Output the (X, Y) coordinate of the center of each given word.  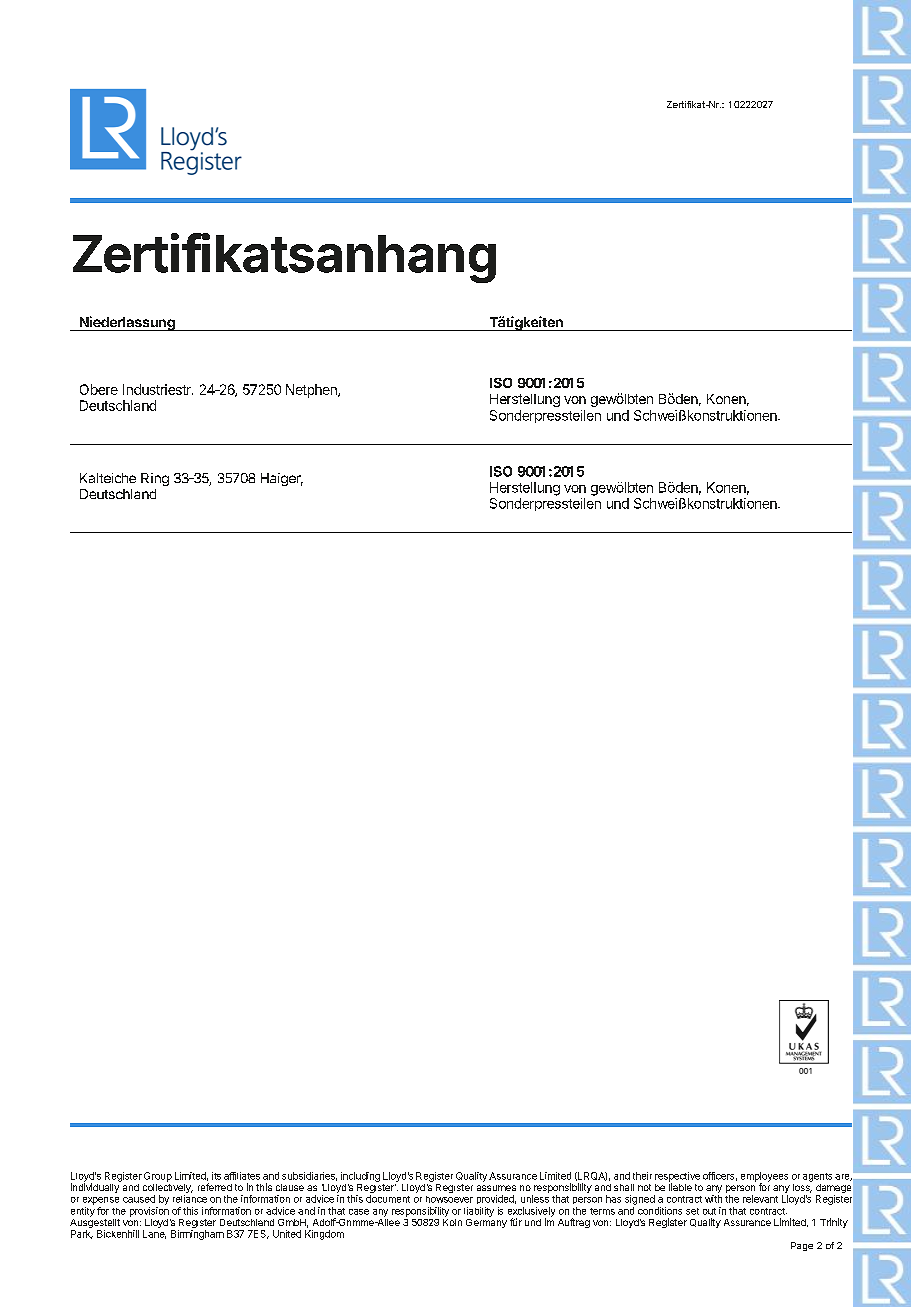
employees (764, 1178)
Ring (155, 479)
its (216, 1176)
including (360, 1177)
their (642, 1176)
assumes (496, 1188)
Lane (154, 1234)
